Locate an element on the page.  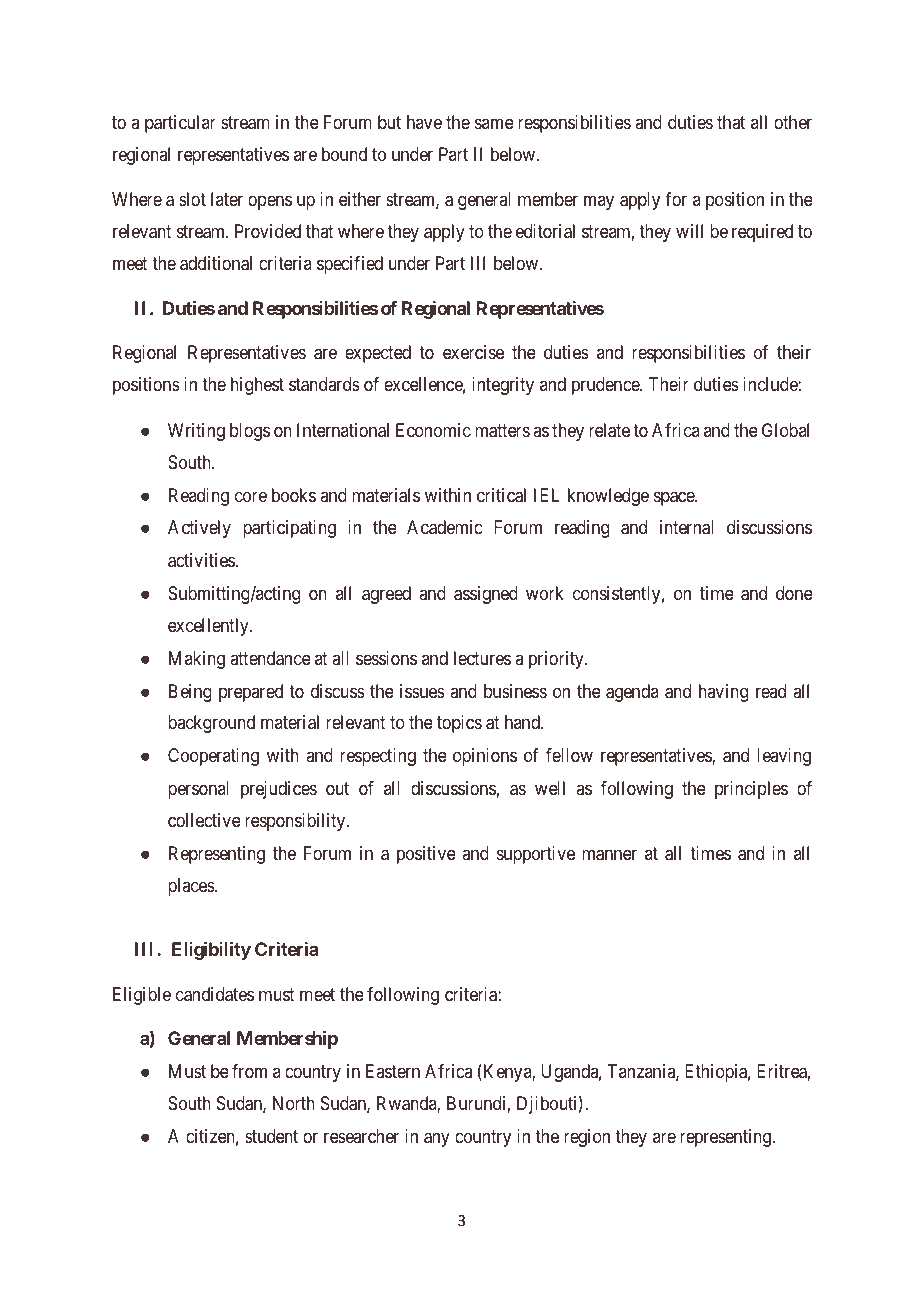
any is located at coordinates (437, 1140).
